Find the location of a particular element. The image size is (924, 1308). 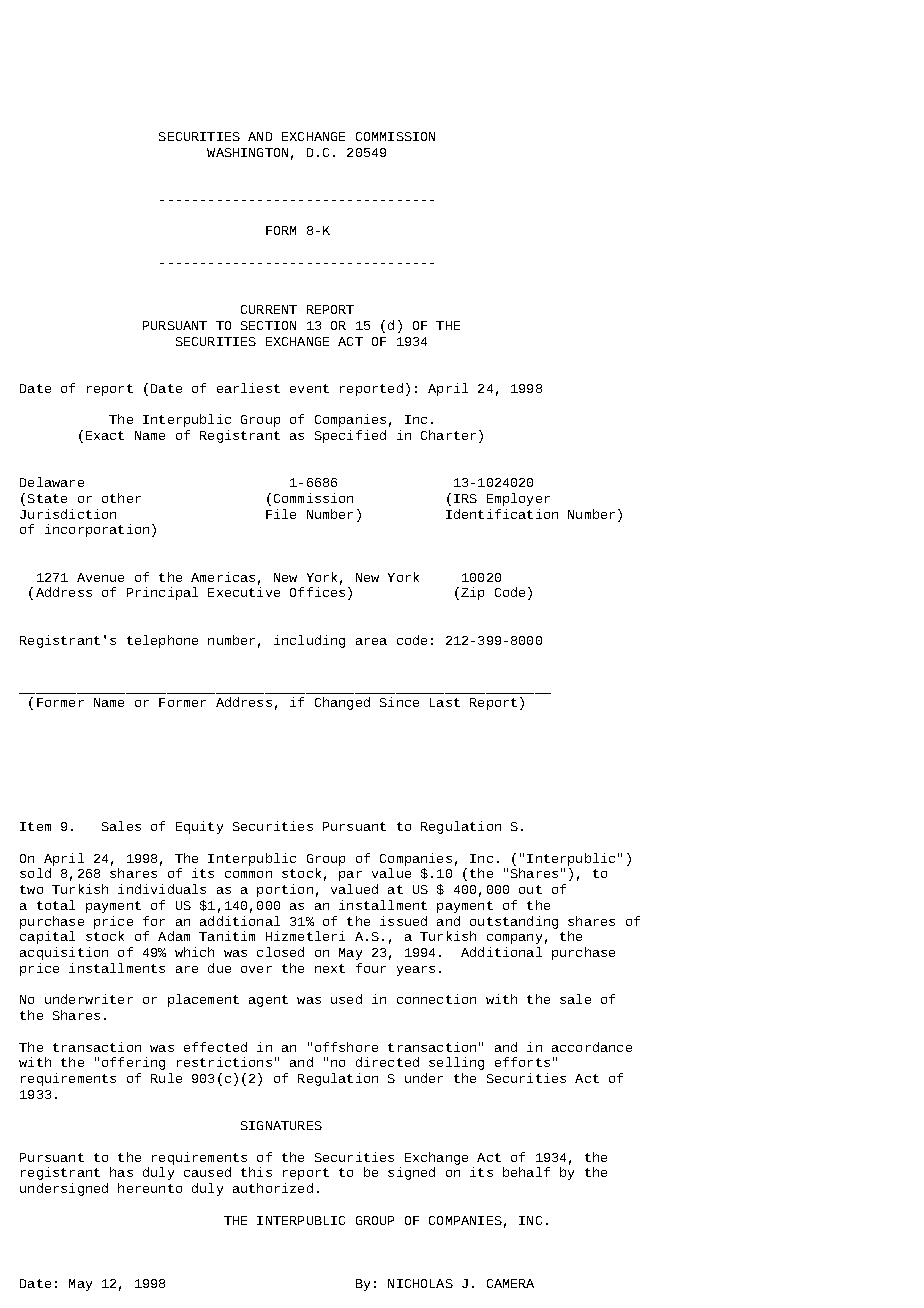

CAMERA is located at coordinates (510, 1283).
